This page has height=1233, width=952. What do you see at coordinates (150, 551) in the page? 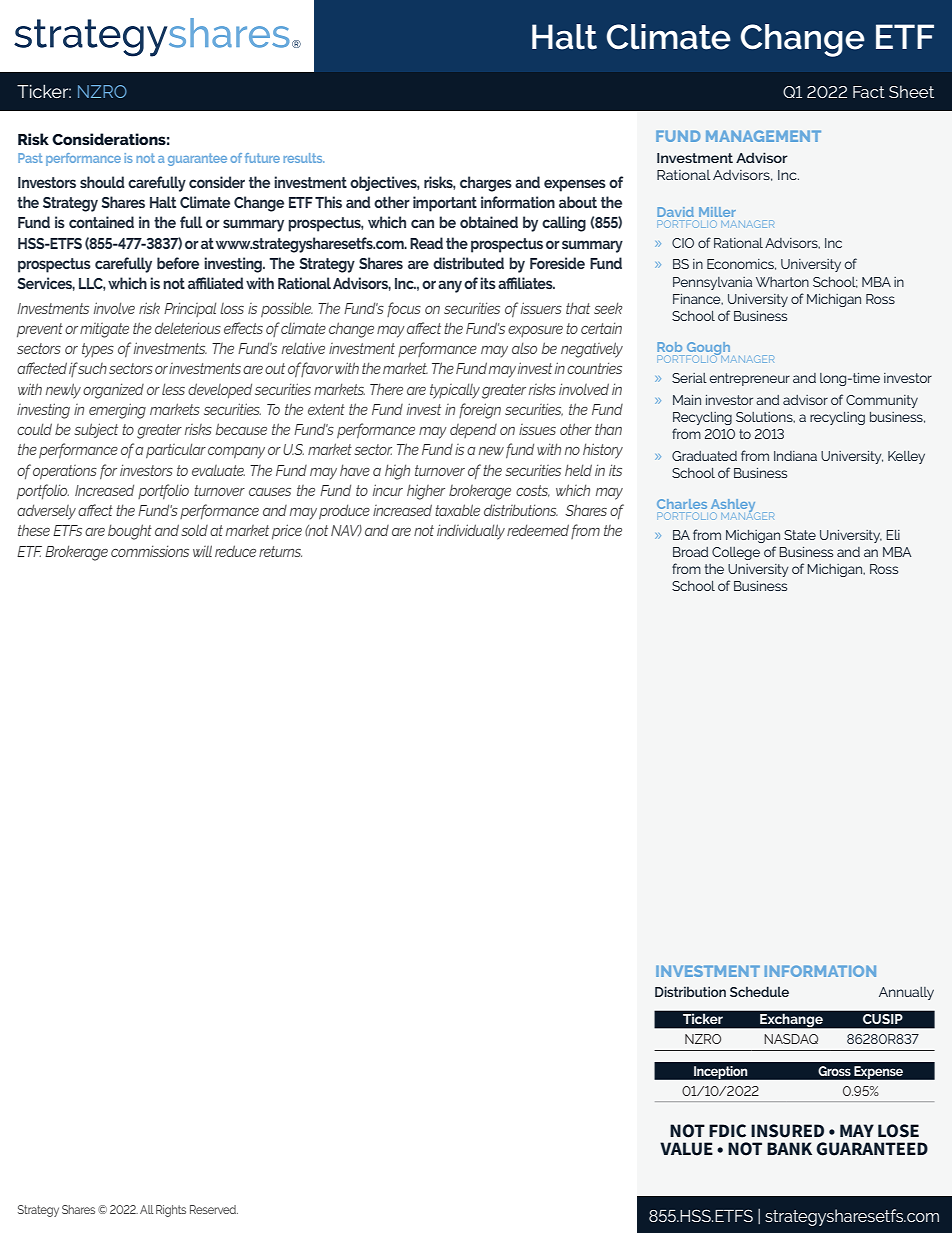
I see `commissions` at bounding box center [150, 551].
